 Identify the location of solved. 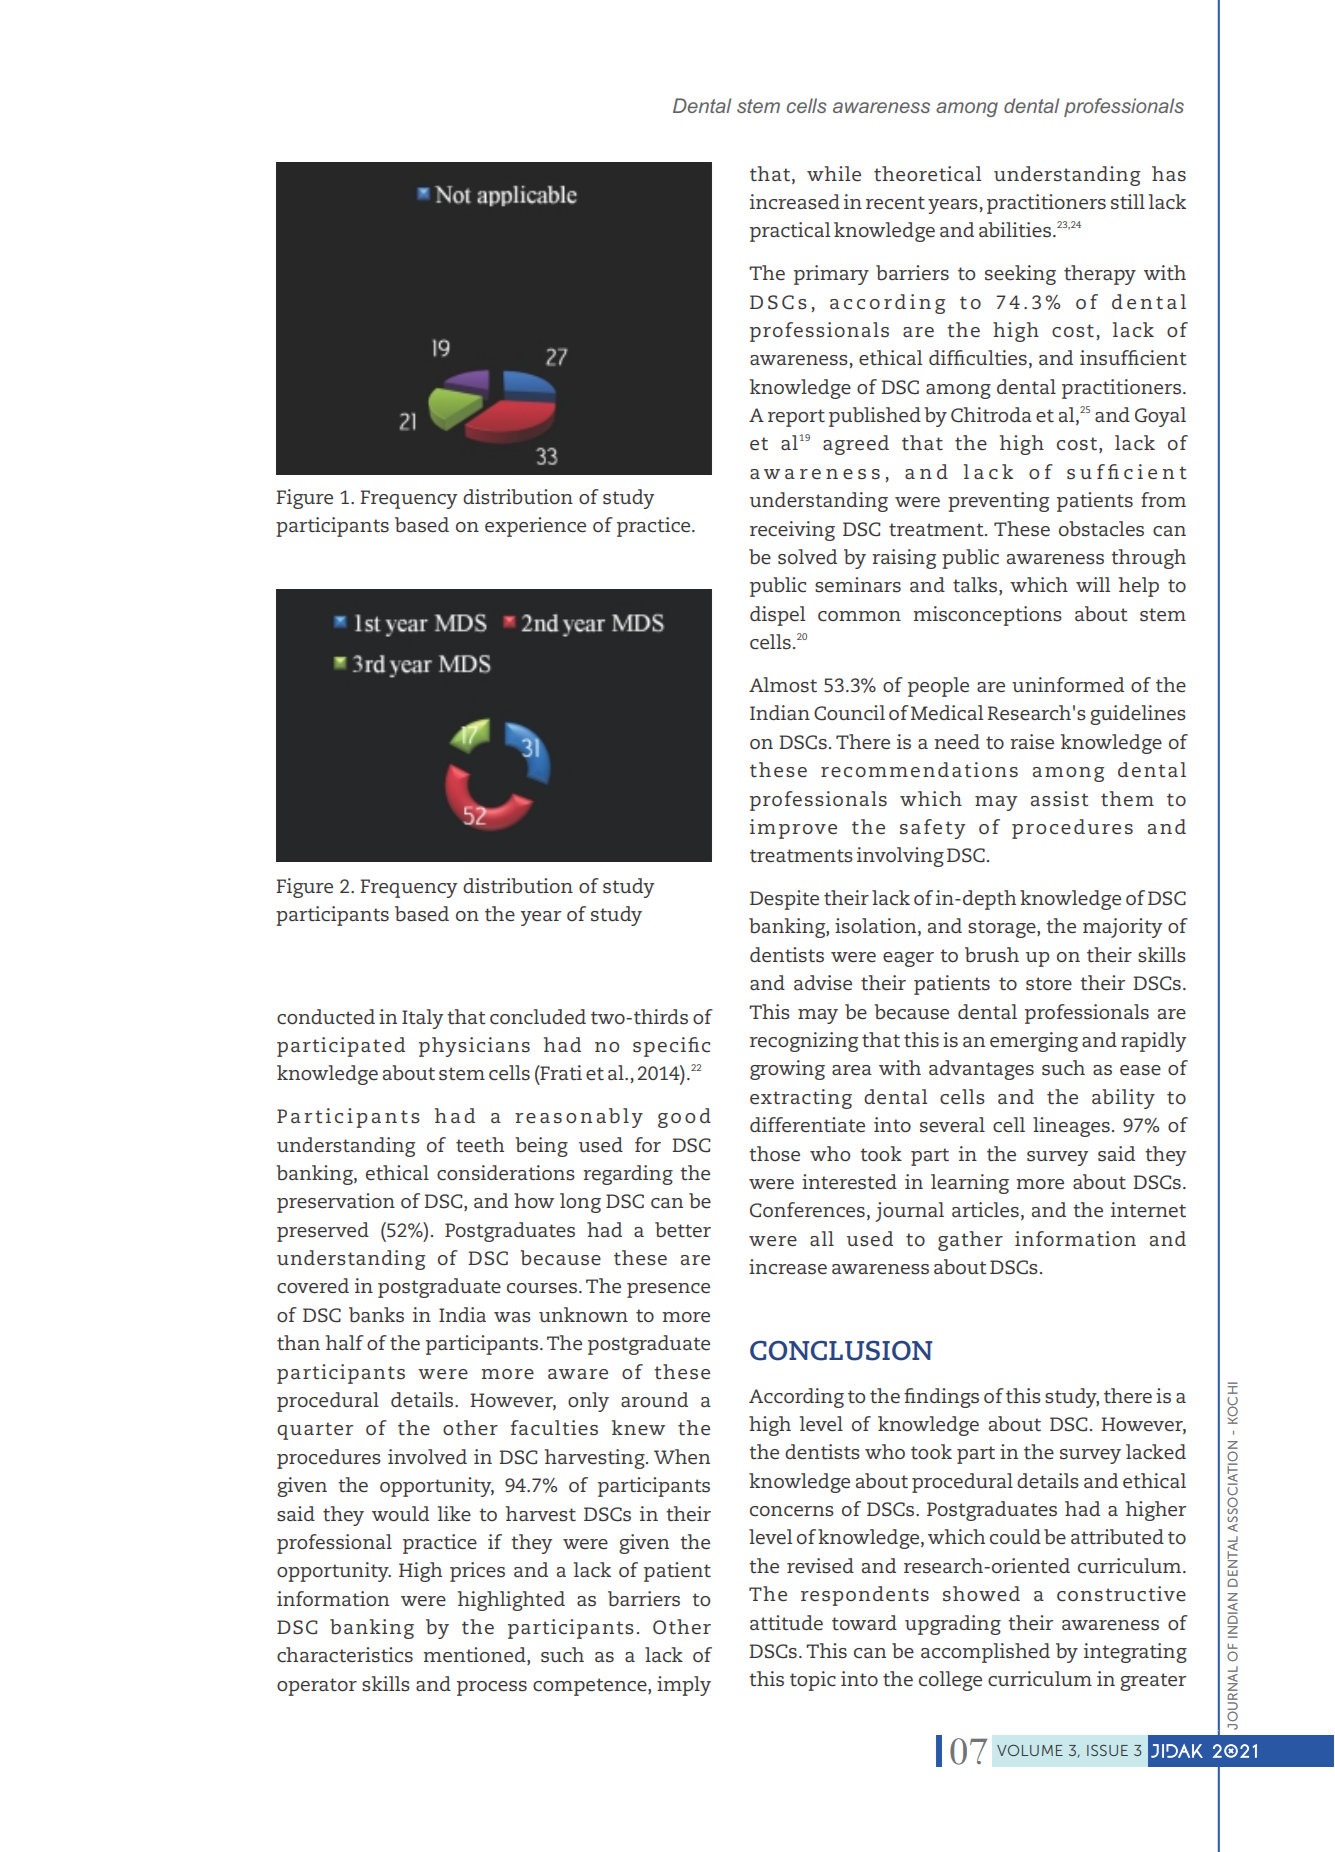
(807, 557).
